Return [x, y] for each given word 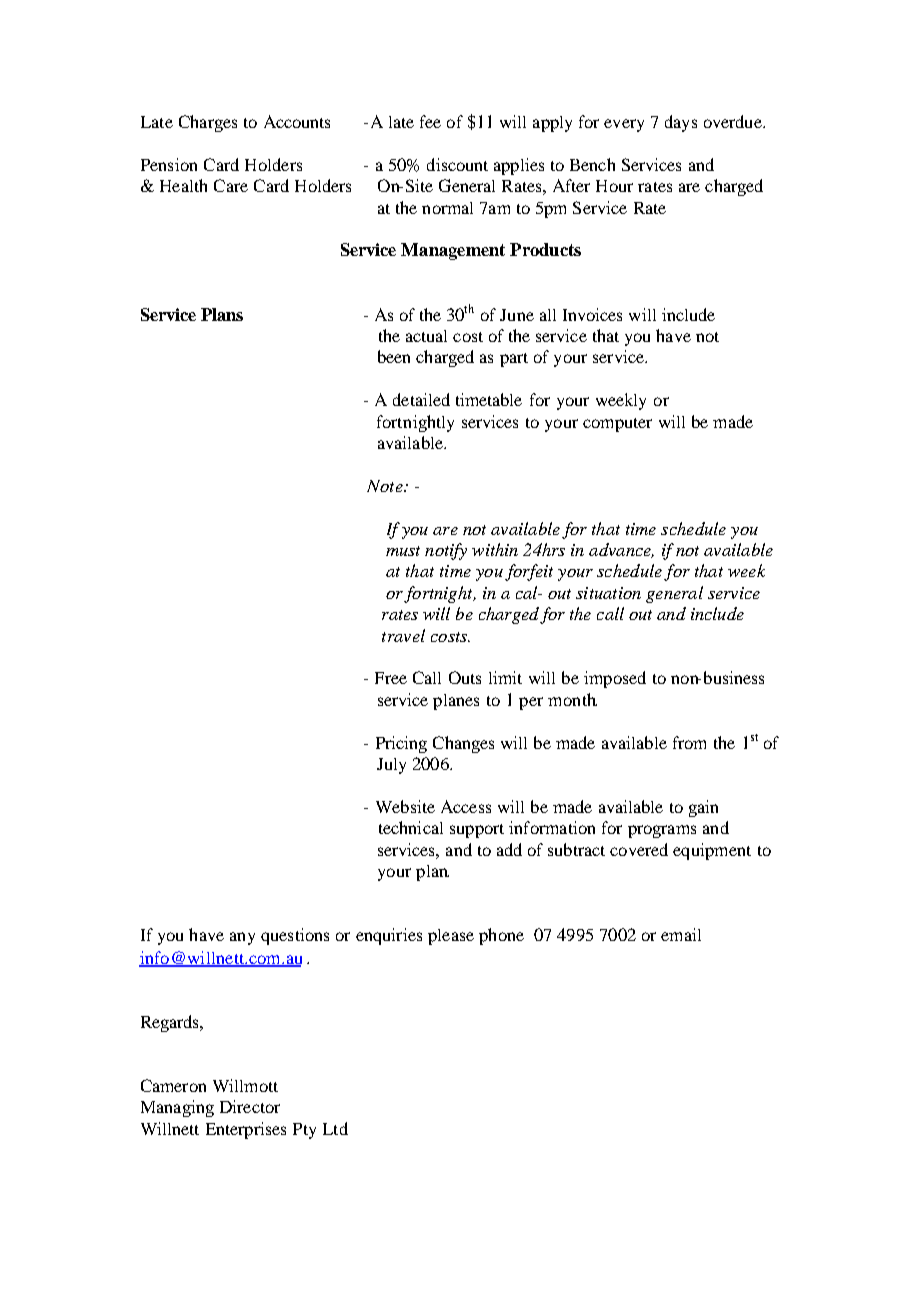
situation [608, 593]
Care [231, 185]
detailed [421, 399]
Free [391, 678]
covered [639, 849]
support [477, 831]
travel [403, 635]
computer [617, 425]
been [394, 356]
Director [250, 1106]
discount [457, 164]
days [681, 123]
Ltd [335, 1128]
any [242, 938]
